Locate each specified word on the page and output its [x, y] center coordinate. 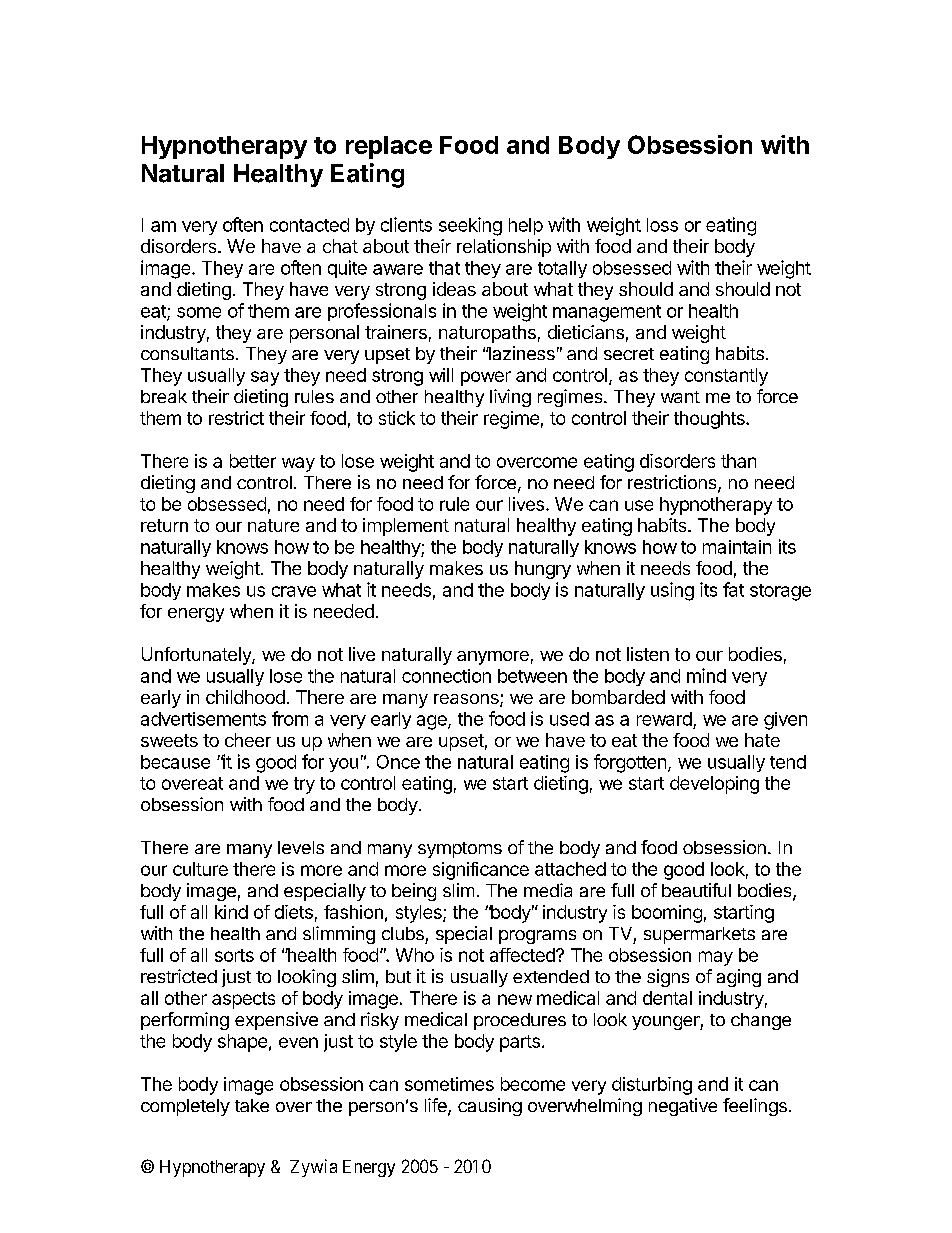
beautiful [696, 890]
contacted [309, 225]
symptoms [460, 850]
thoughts [710, 420]
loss [662, 225]
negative [683, 1107]
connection [446, 676]
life [437, 1106]
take [252, 1105]
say [265, 378]
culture [200, 869]
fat [733, 589]
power [486, 378]
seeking [470, 226]
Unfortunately [197, 656]
